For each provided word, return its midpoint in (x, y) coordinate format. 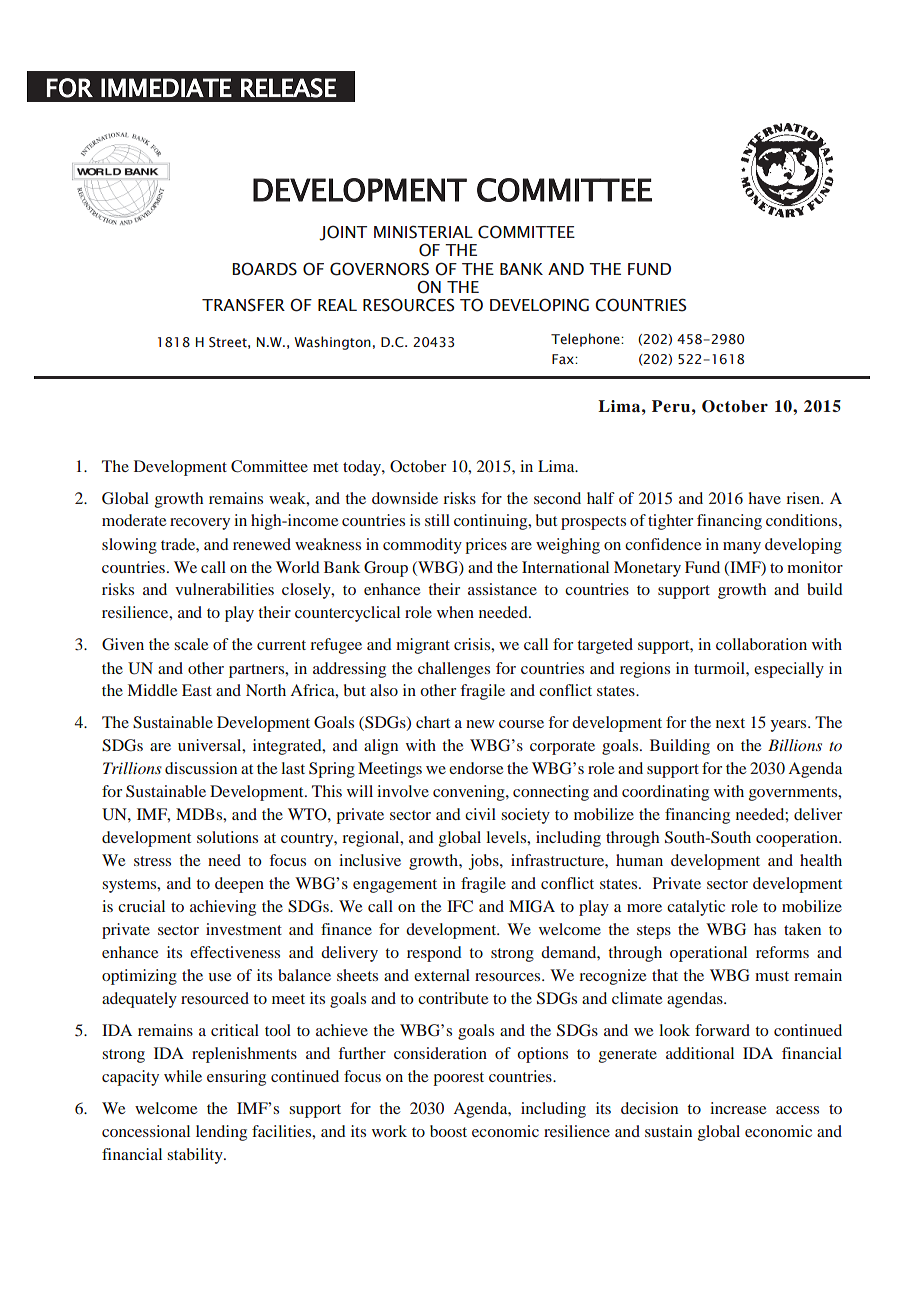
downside (405, 498)
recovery (200, 524)
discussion (201, 768)
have (765, 498)
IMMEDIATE (166, 87)
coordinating (665, 793)
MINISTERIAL (423, 232)
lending (221, 1133)
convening (470, 793)
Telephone (586, 340)
